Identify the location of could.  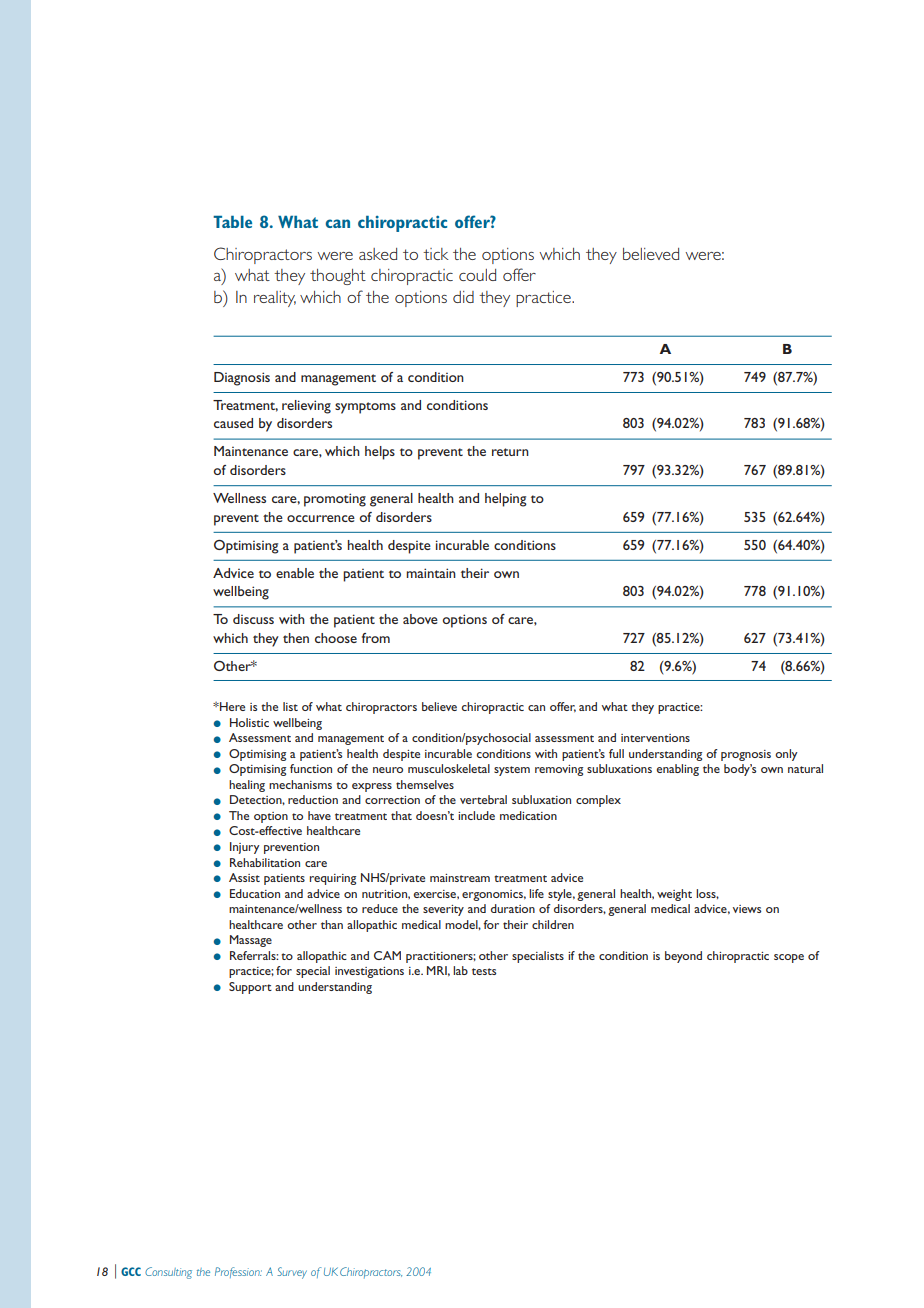
(477, 275).
